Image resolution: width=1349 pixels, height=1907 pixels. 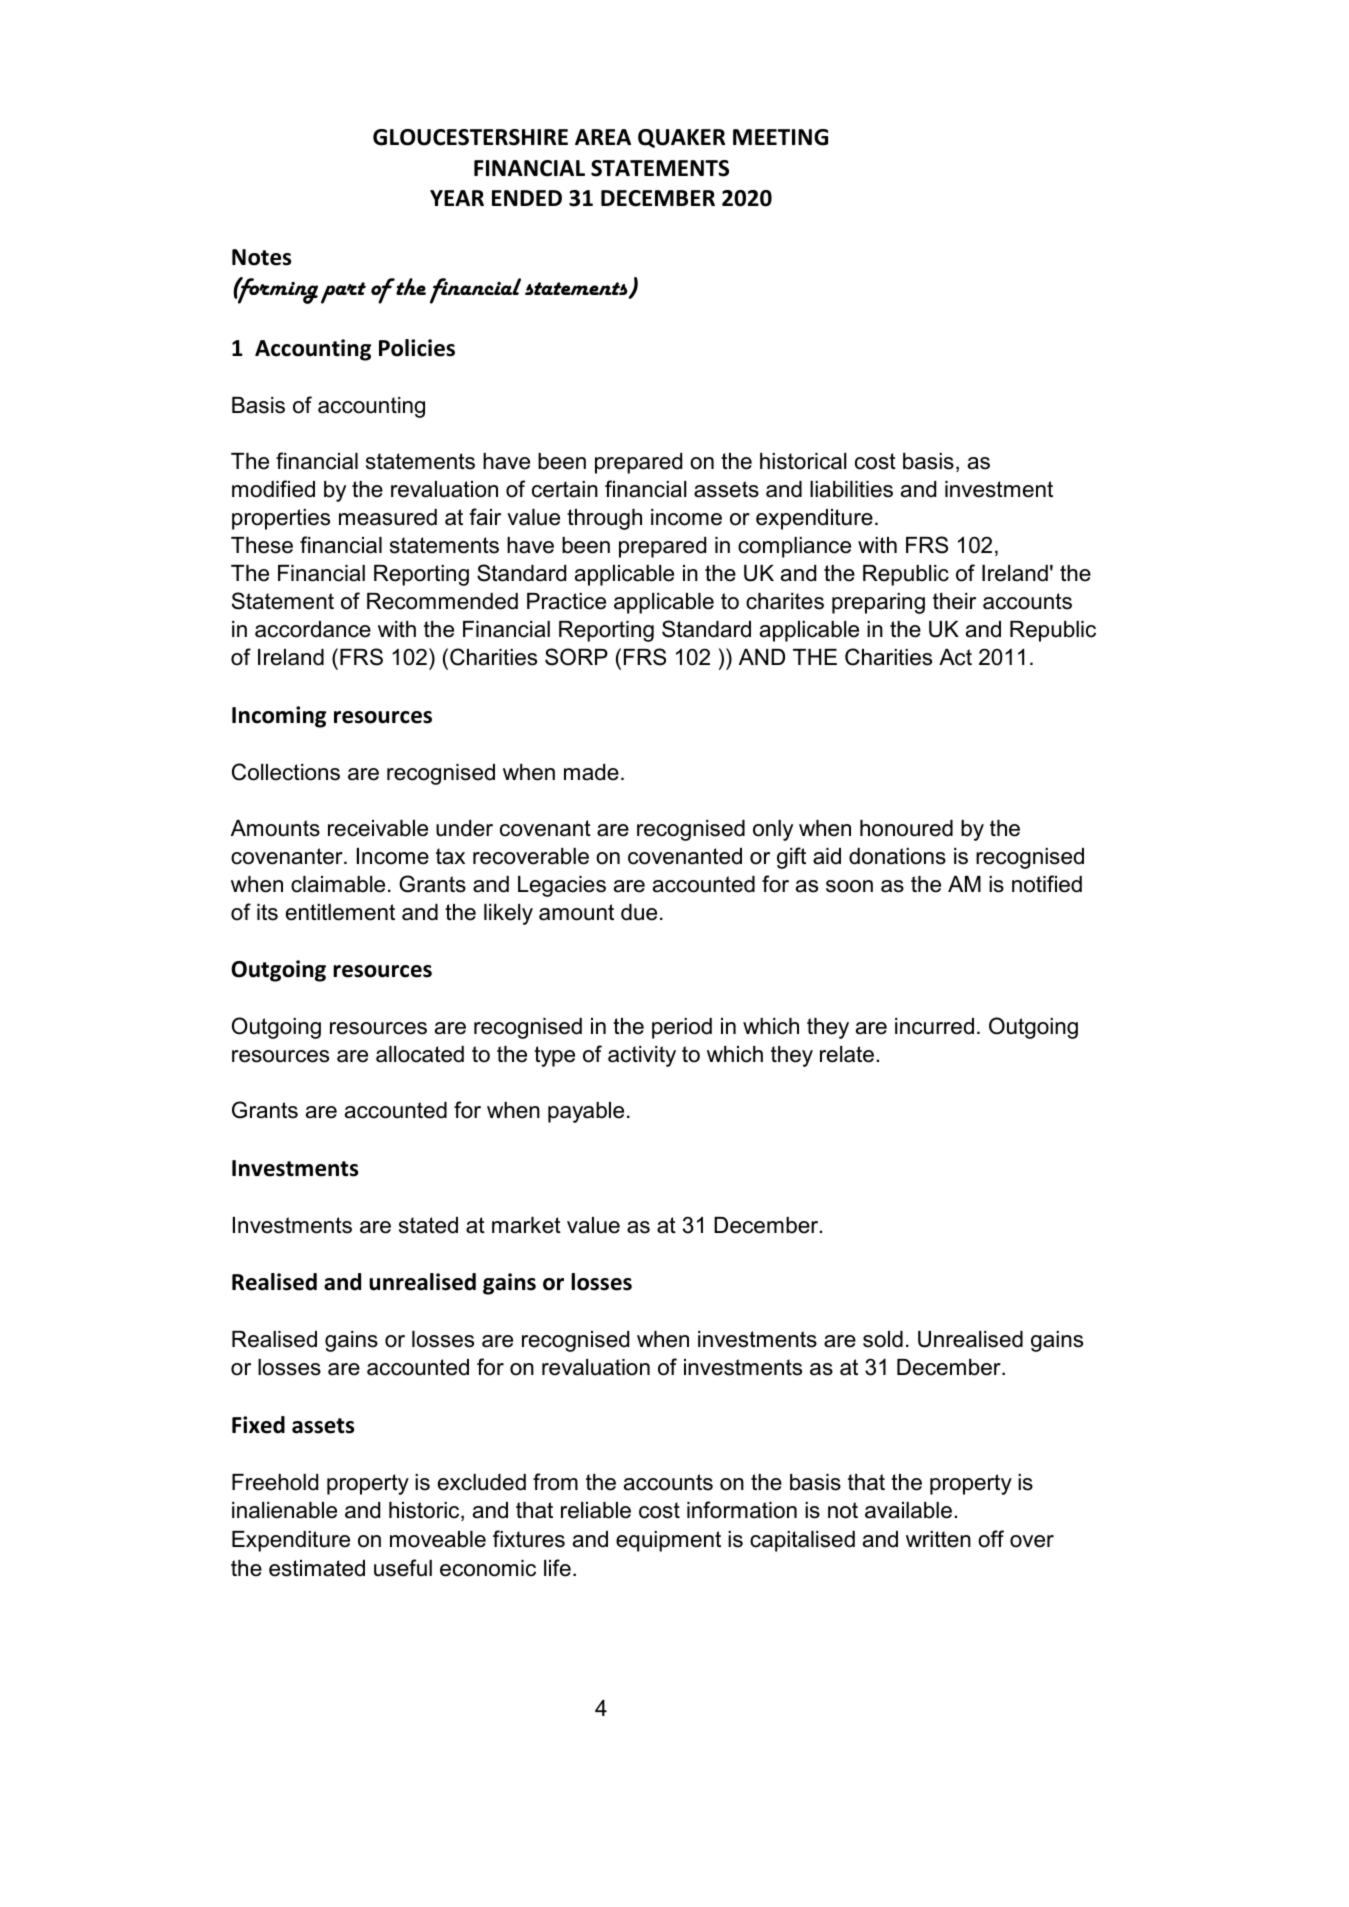 What do you see at coordinates (681, 138) in the screenshot?
I see `QUAKER` at bounding box center [681, 138].
